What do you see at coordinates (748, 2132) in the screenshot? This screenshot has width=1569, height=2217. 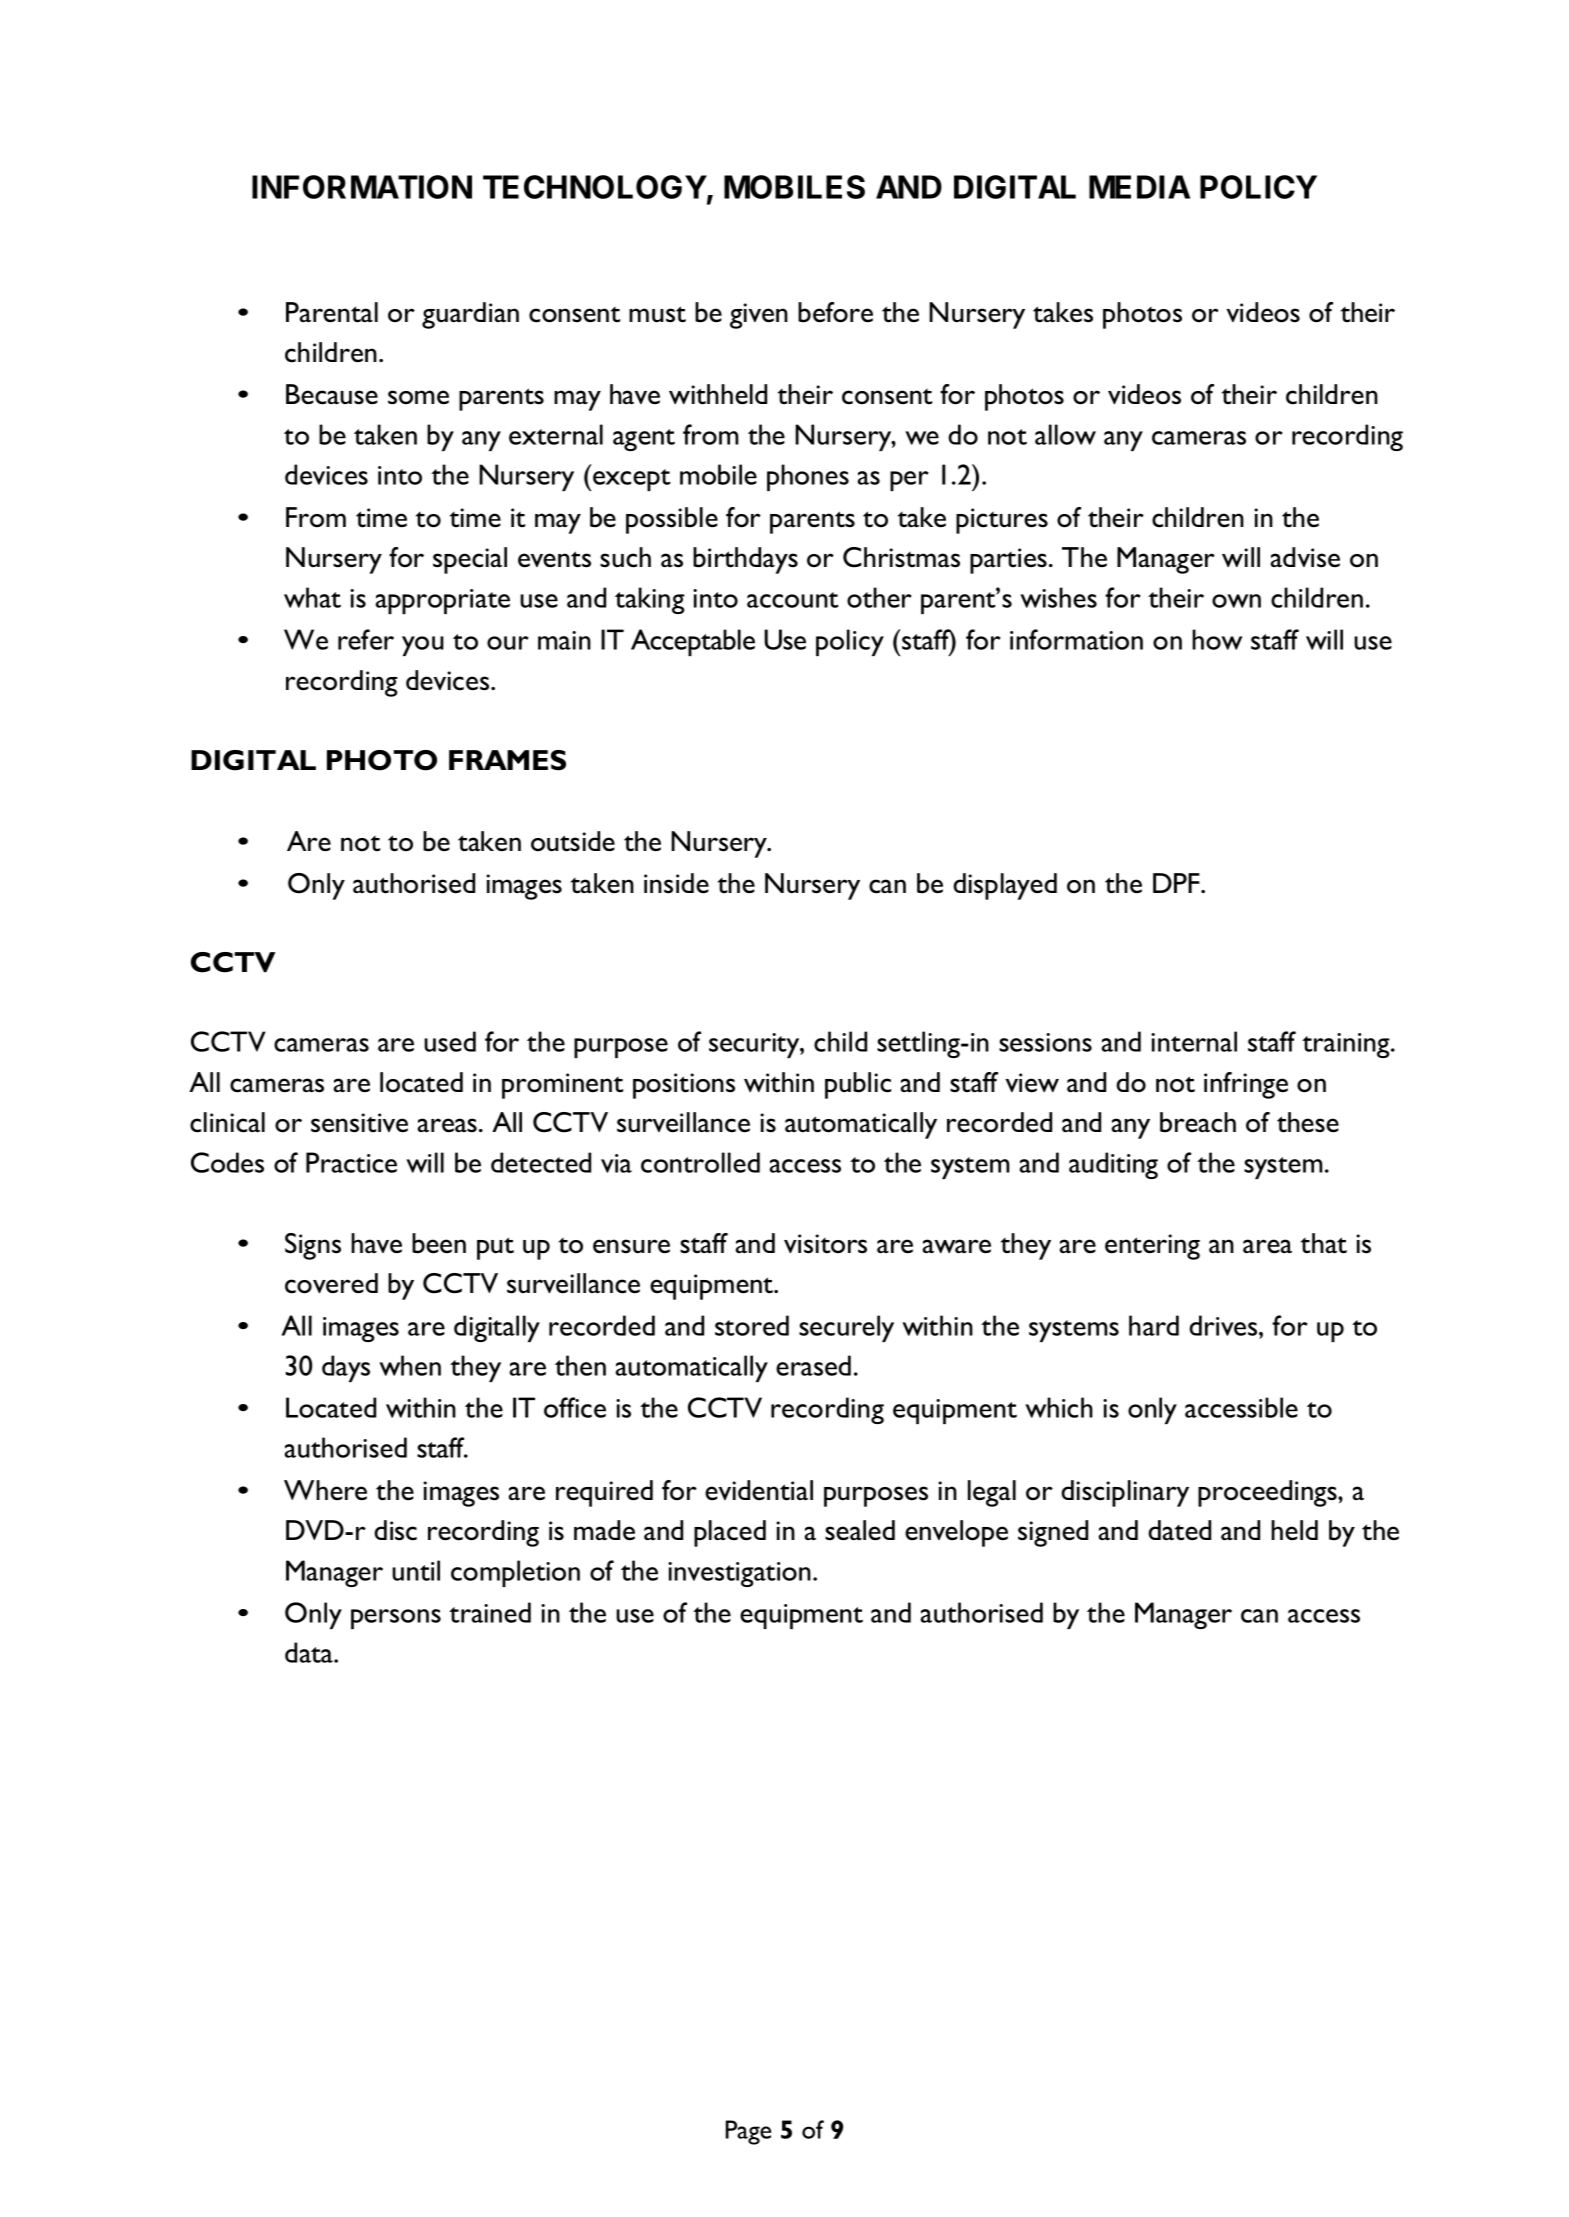 I see `Page` at bounding box center [748, 2132].
